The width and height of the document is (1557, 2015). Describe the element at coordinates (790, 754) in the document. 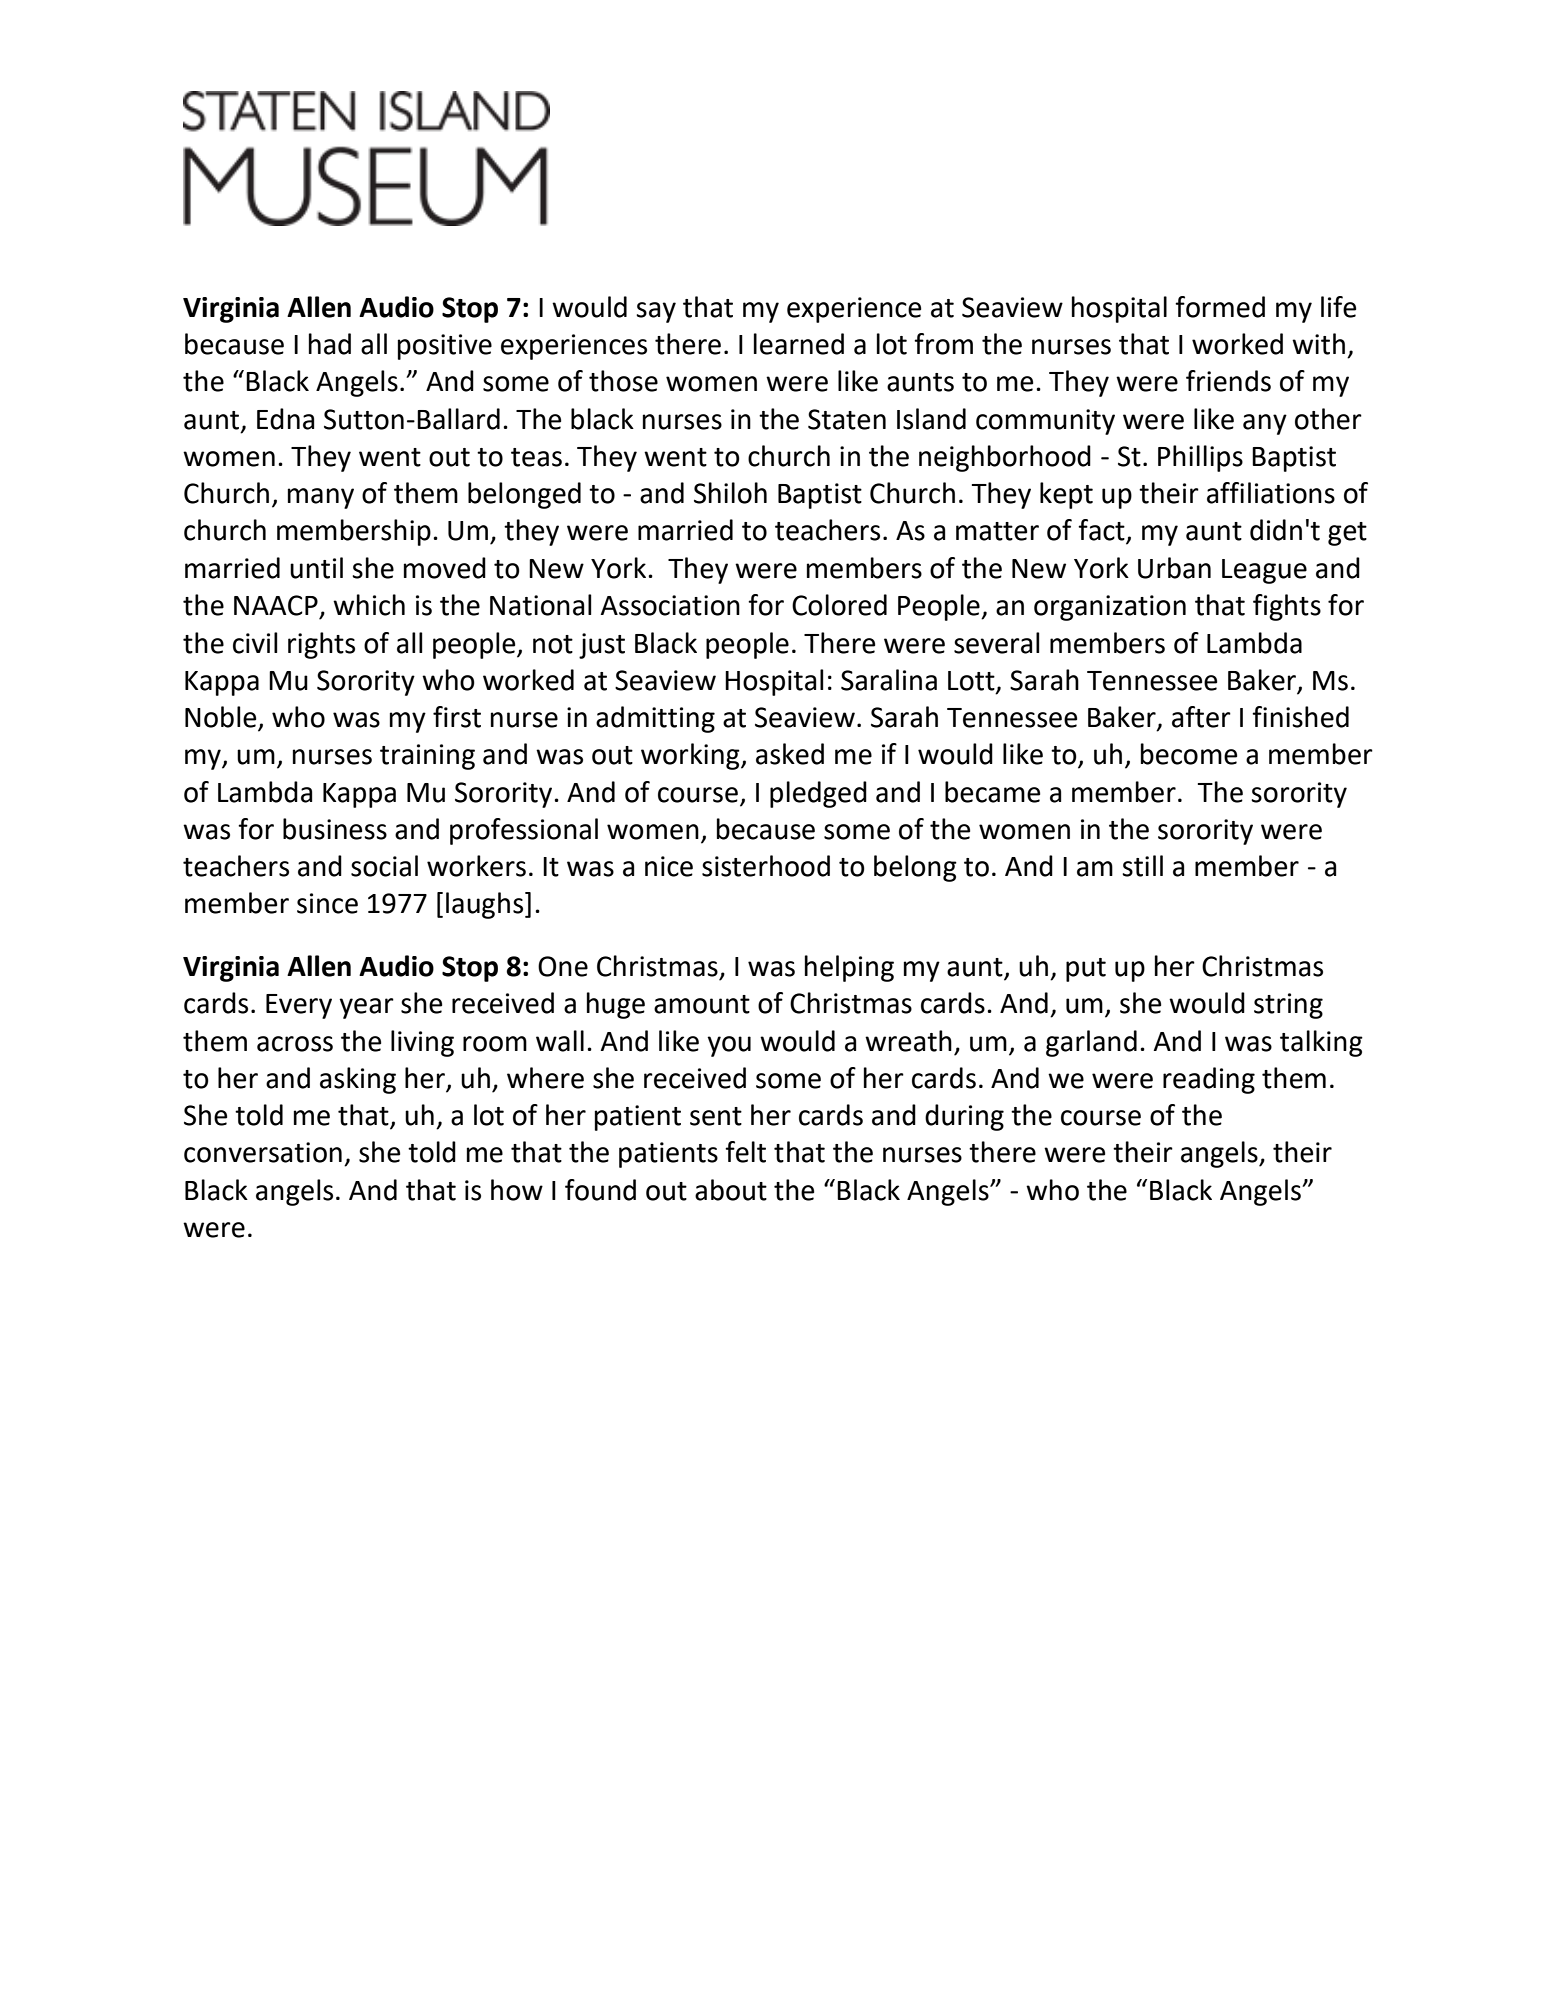

I see `asked` at that location.
